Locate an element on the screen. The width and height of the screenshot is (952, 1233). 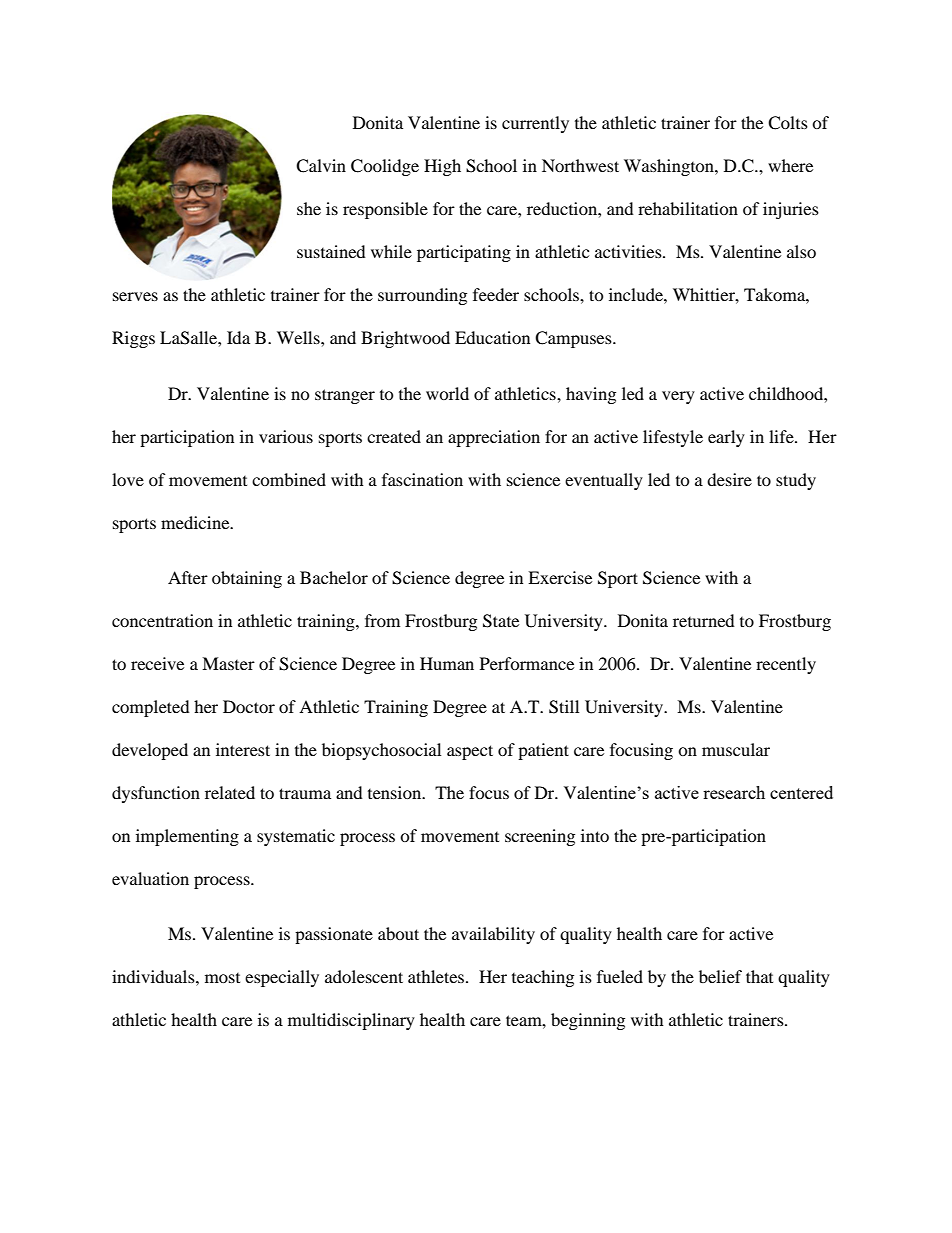
State is located at coordinates (501, 621).
